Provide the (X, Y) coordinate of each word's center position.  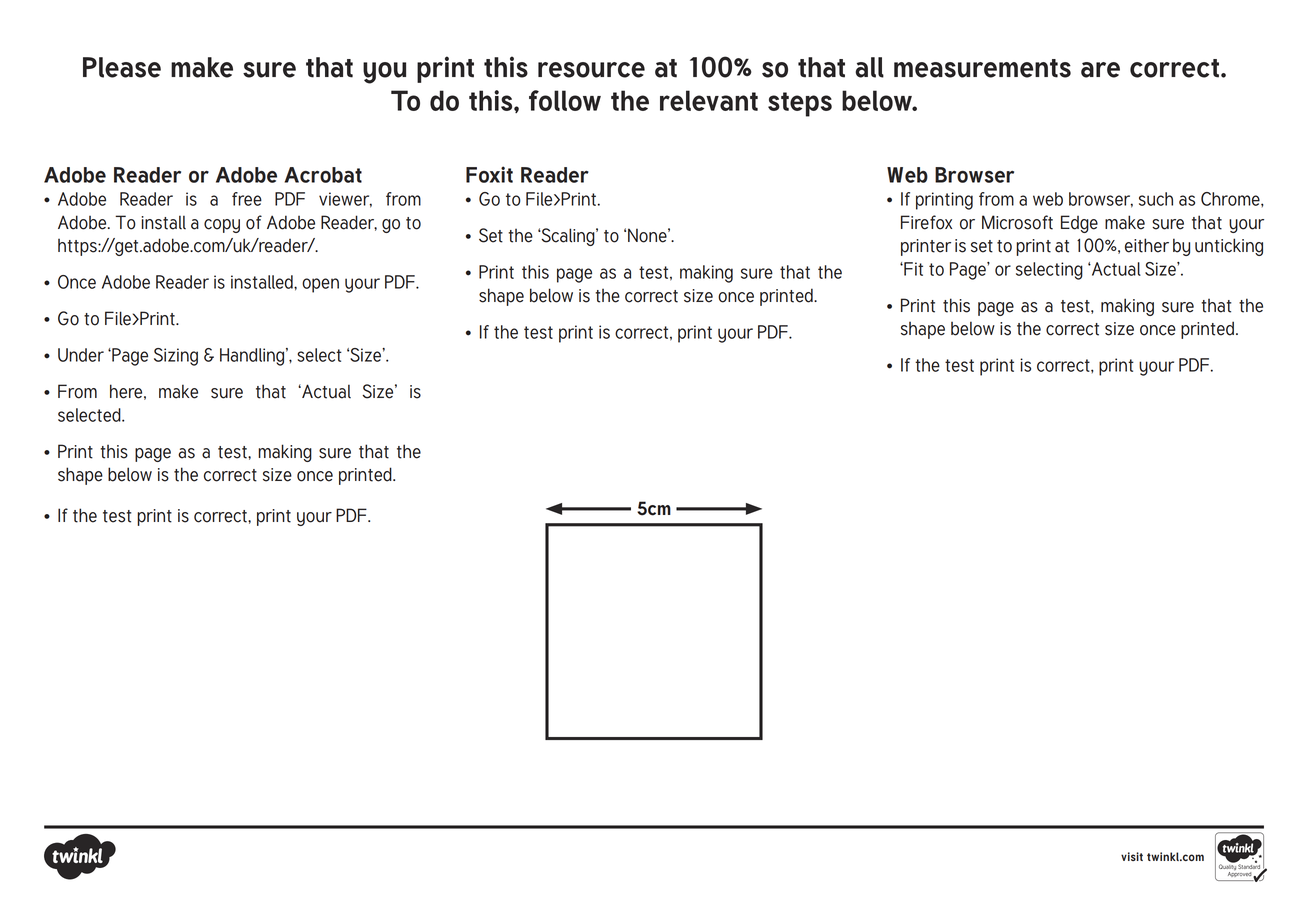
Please (122, 67)
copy (222, 226)
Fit (912, 269)
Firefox (926, 222)
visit (1132, 856)
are (1100, 70)
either (1147, 245)
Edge (1079, 224)
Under (81, 355)
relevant (709, 100)
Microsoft (1017, 222)
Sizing (176, 357)
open (320, 285)
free (247, 199)
